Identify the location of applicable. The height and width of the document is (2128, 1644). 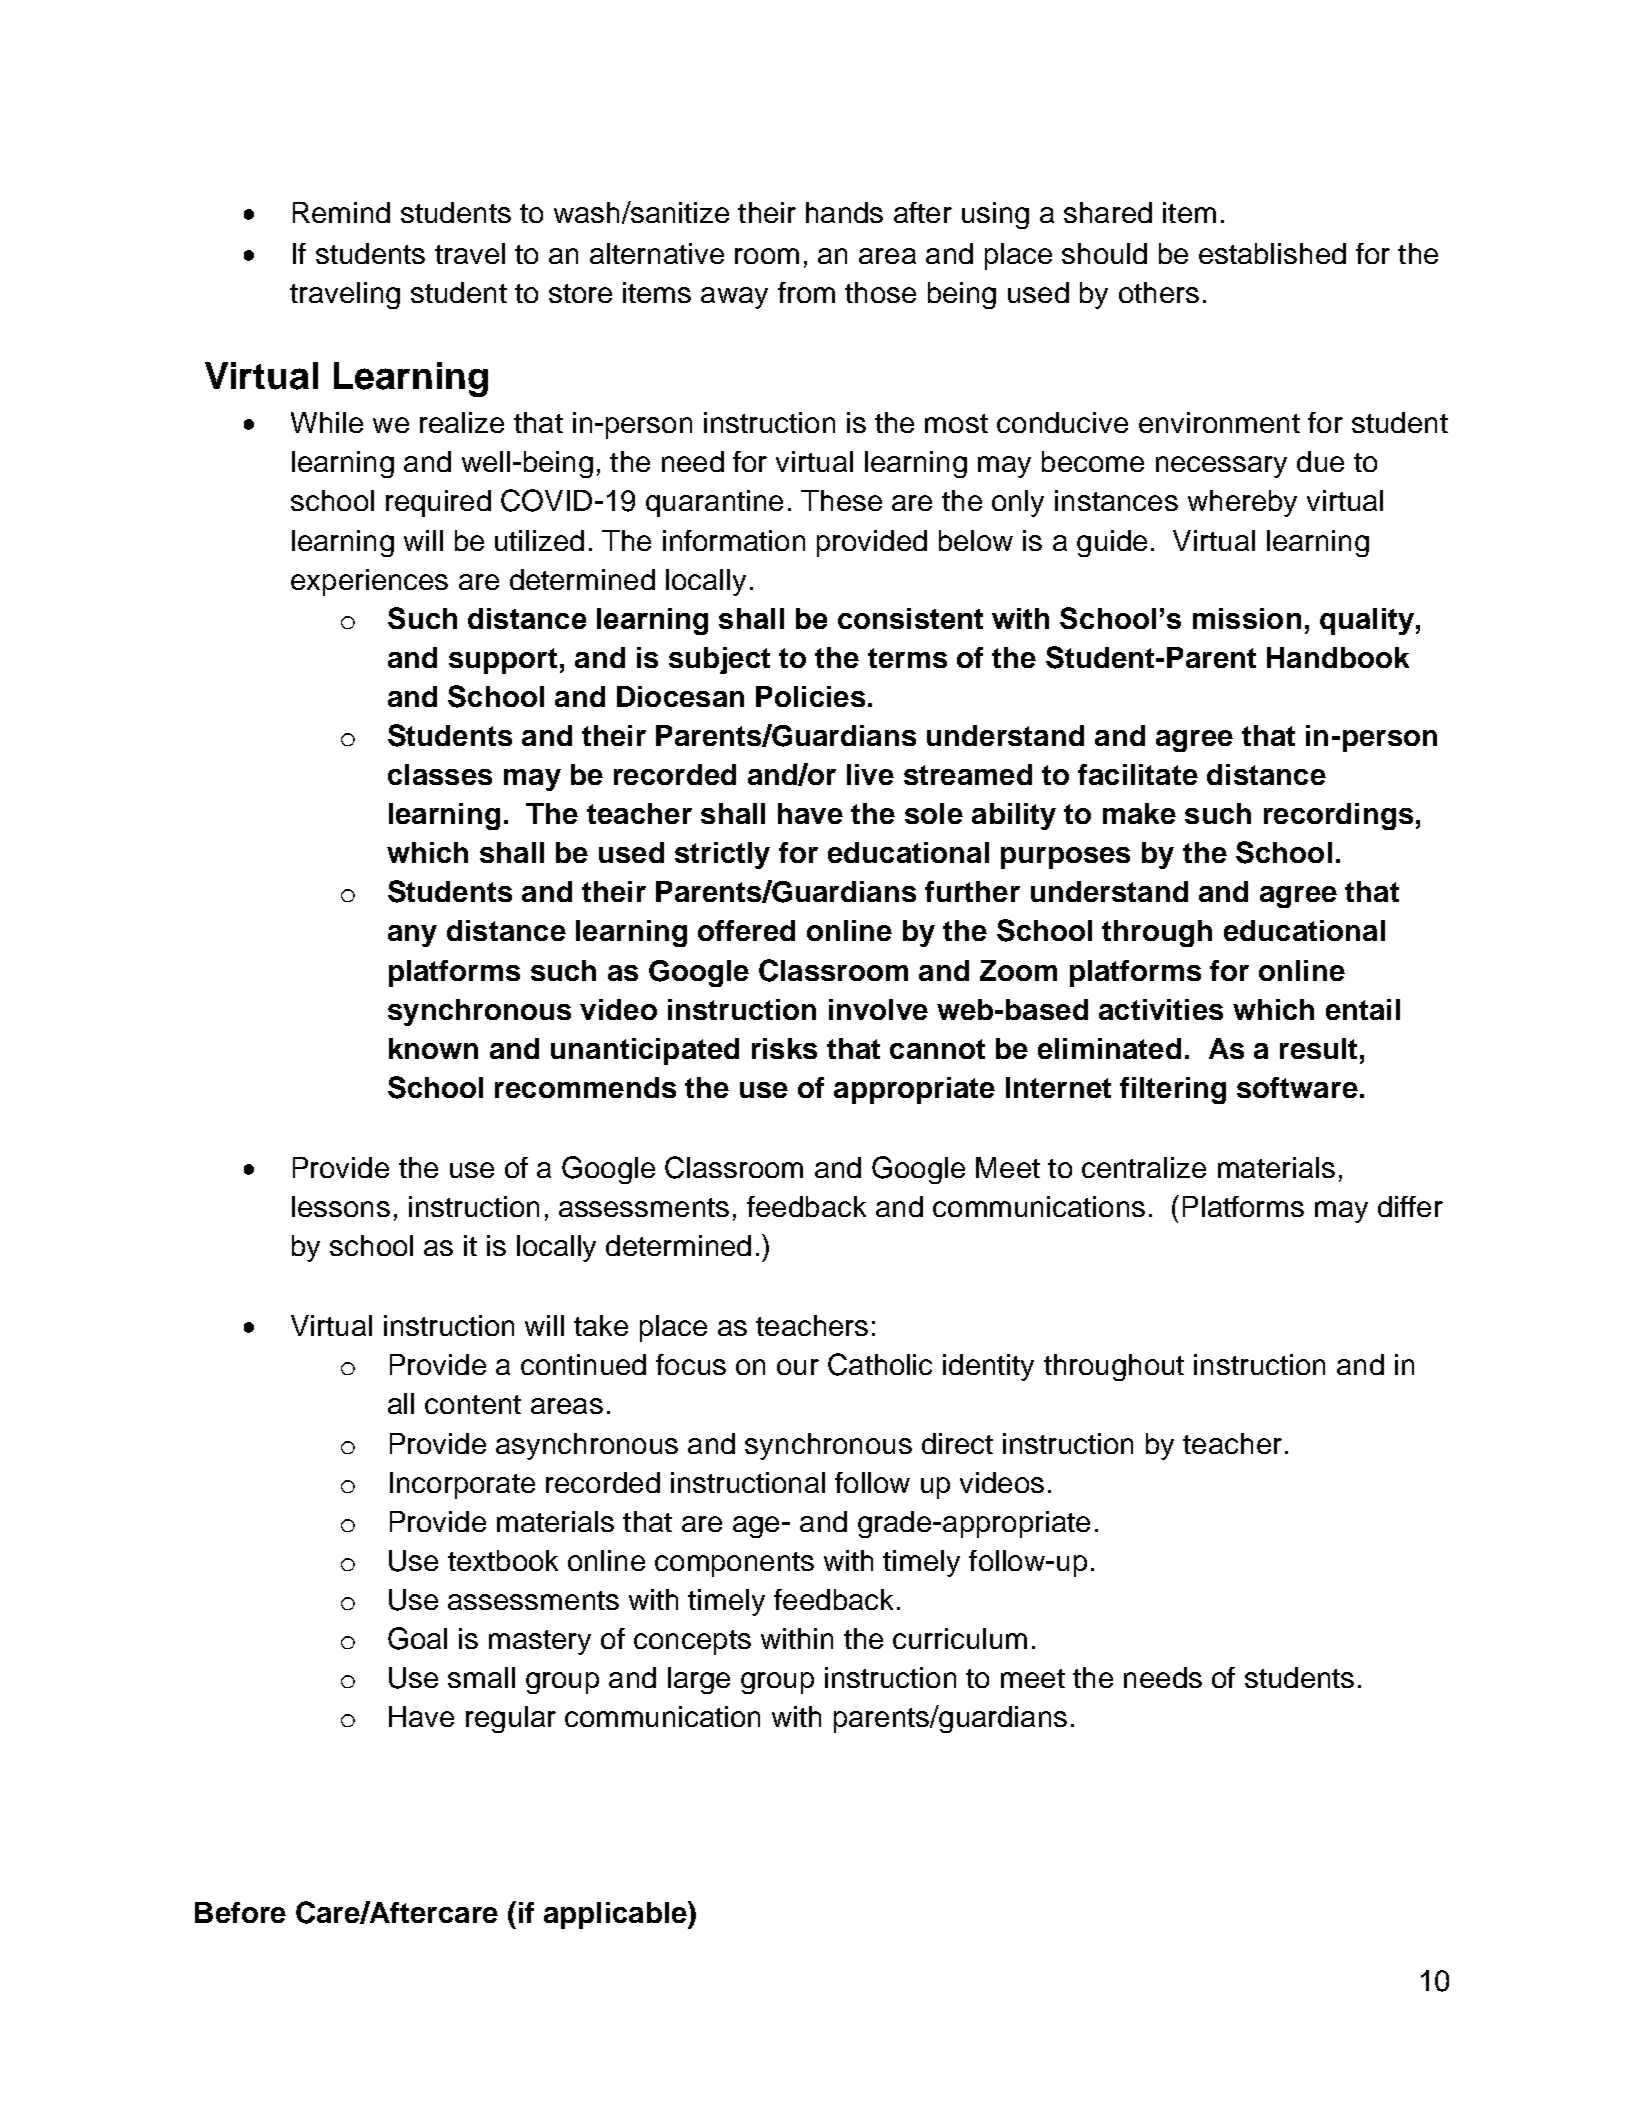
(616, 1915).
